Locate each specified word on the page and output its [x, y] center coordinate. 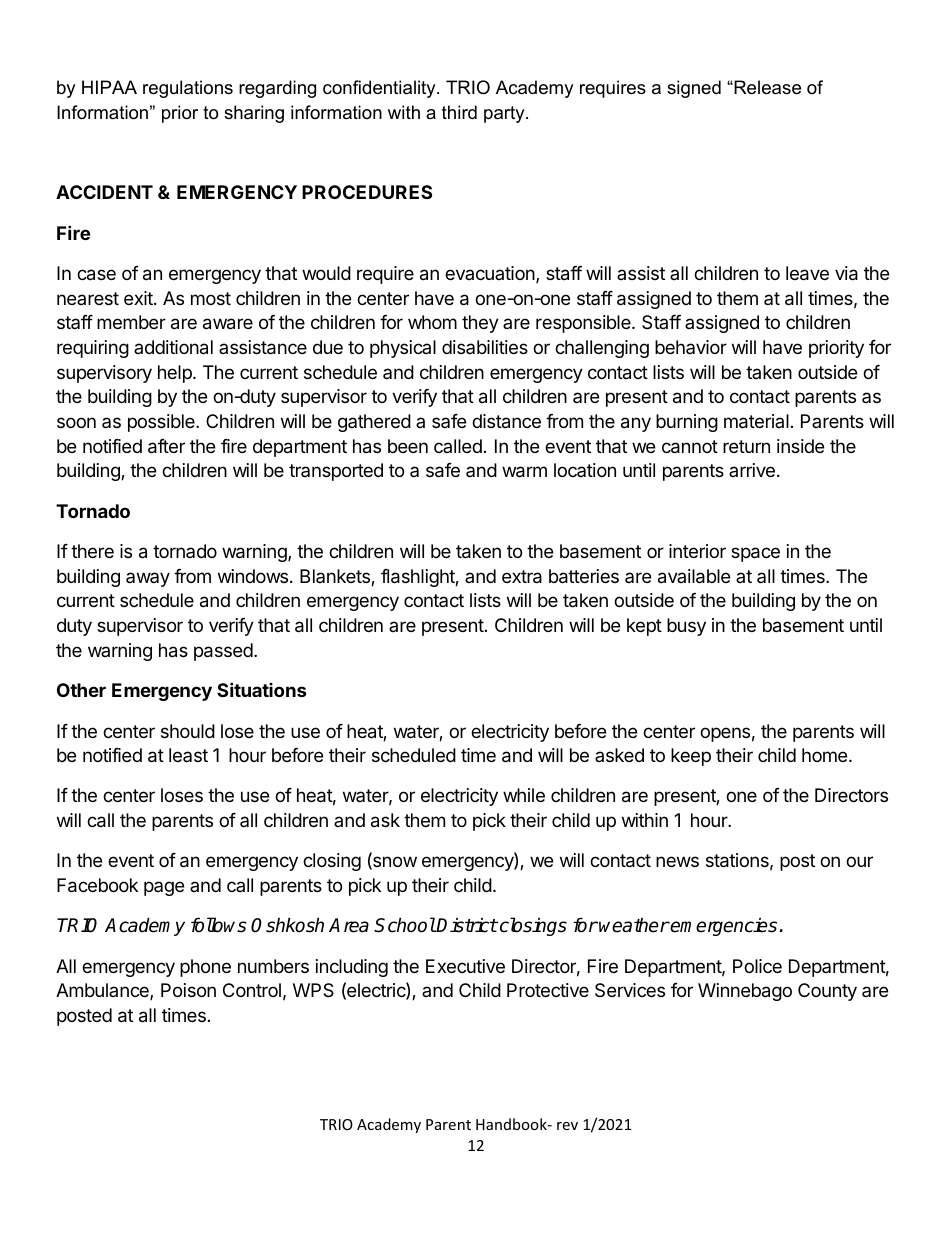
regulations [188, 89]
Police [757, 966]
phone [205, 968]
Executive [465, 966]
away [148, 579]
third [459, 112]
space [755, 554]
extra [522, 577]
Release [766, 87]
